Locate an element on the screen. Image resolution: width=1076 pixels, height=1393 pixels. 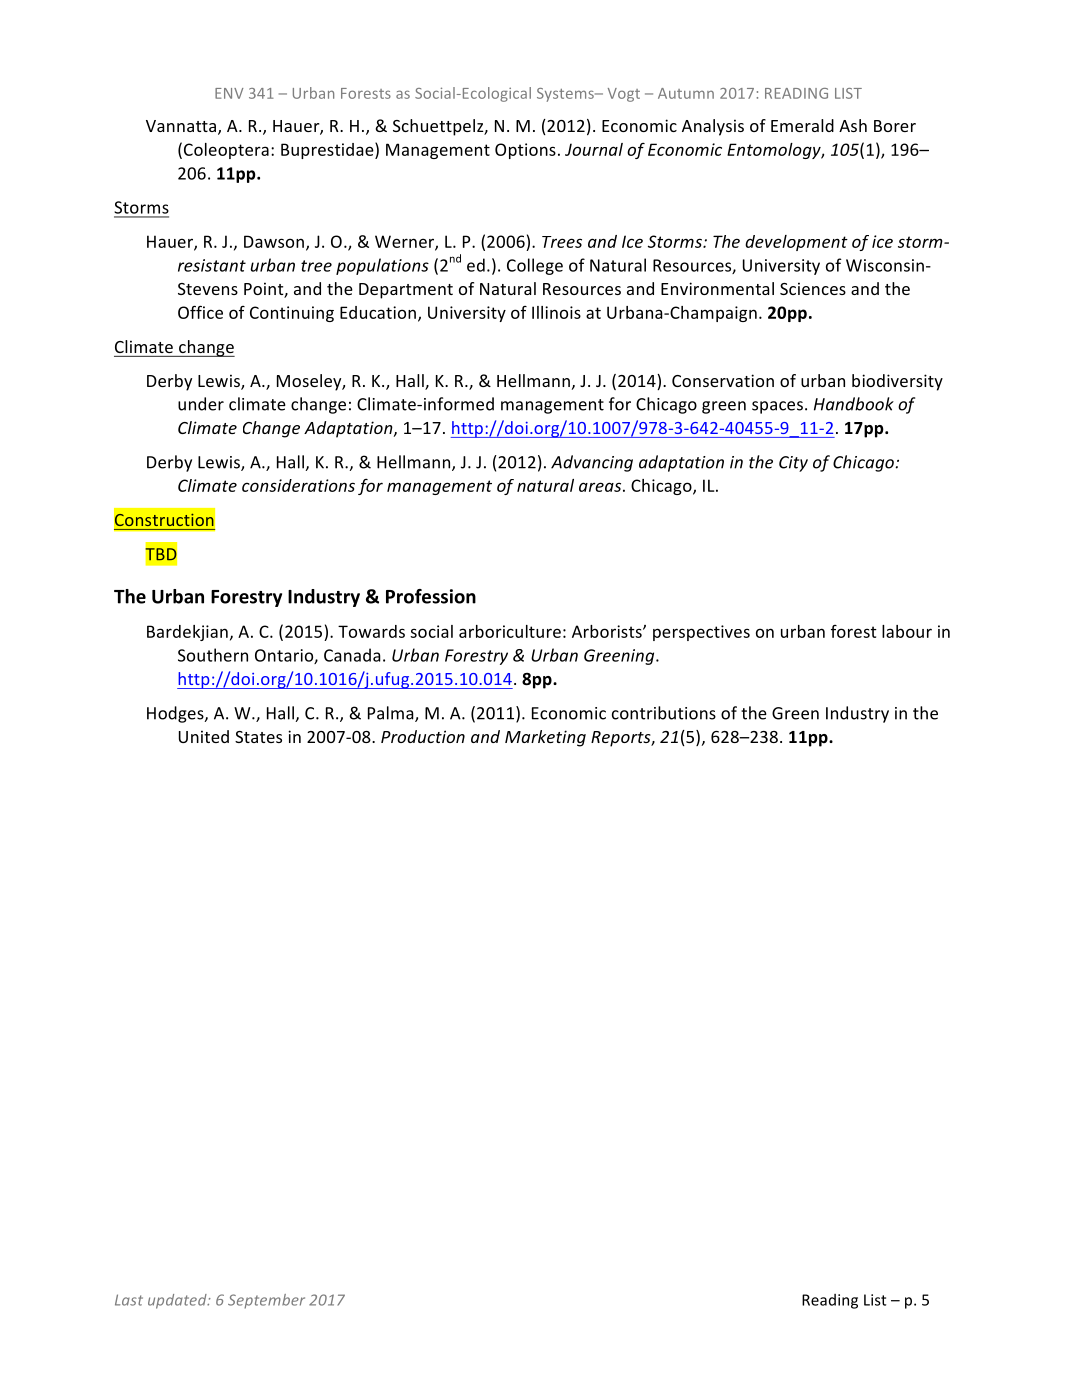
contributions is located at coordinates (664, 713).
